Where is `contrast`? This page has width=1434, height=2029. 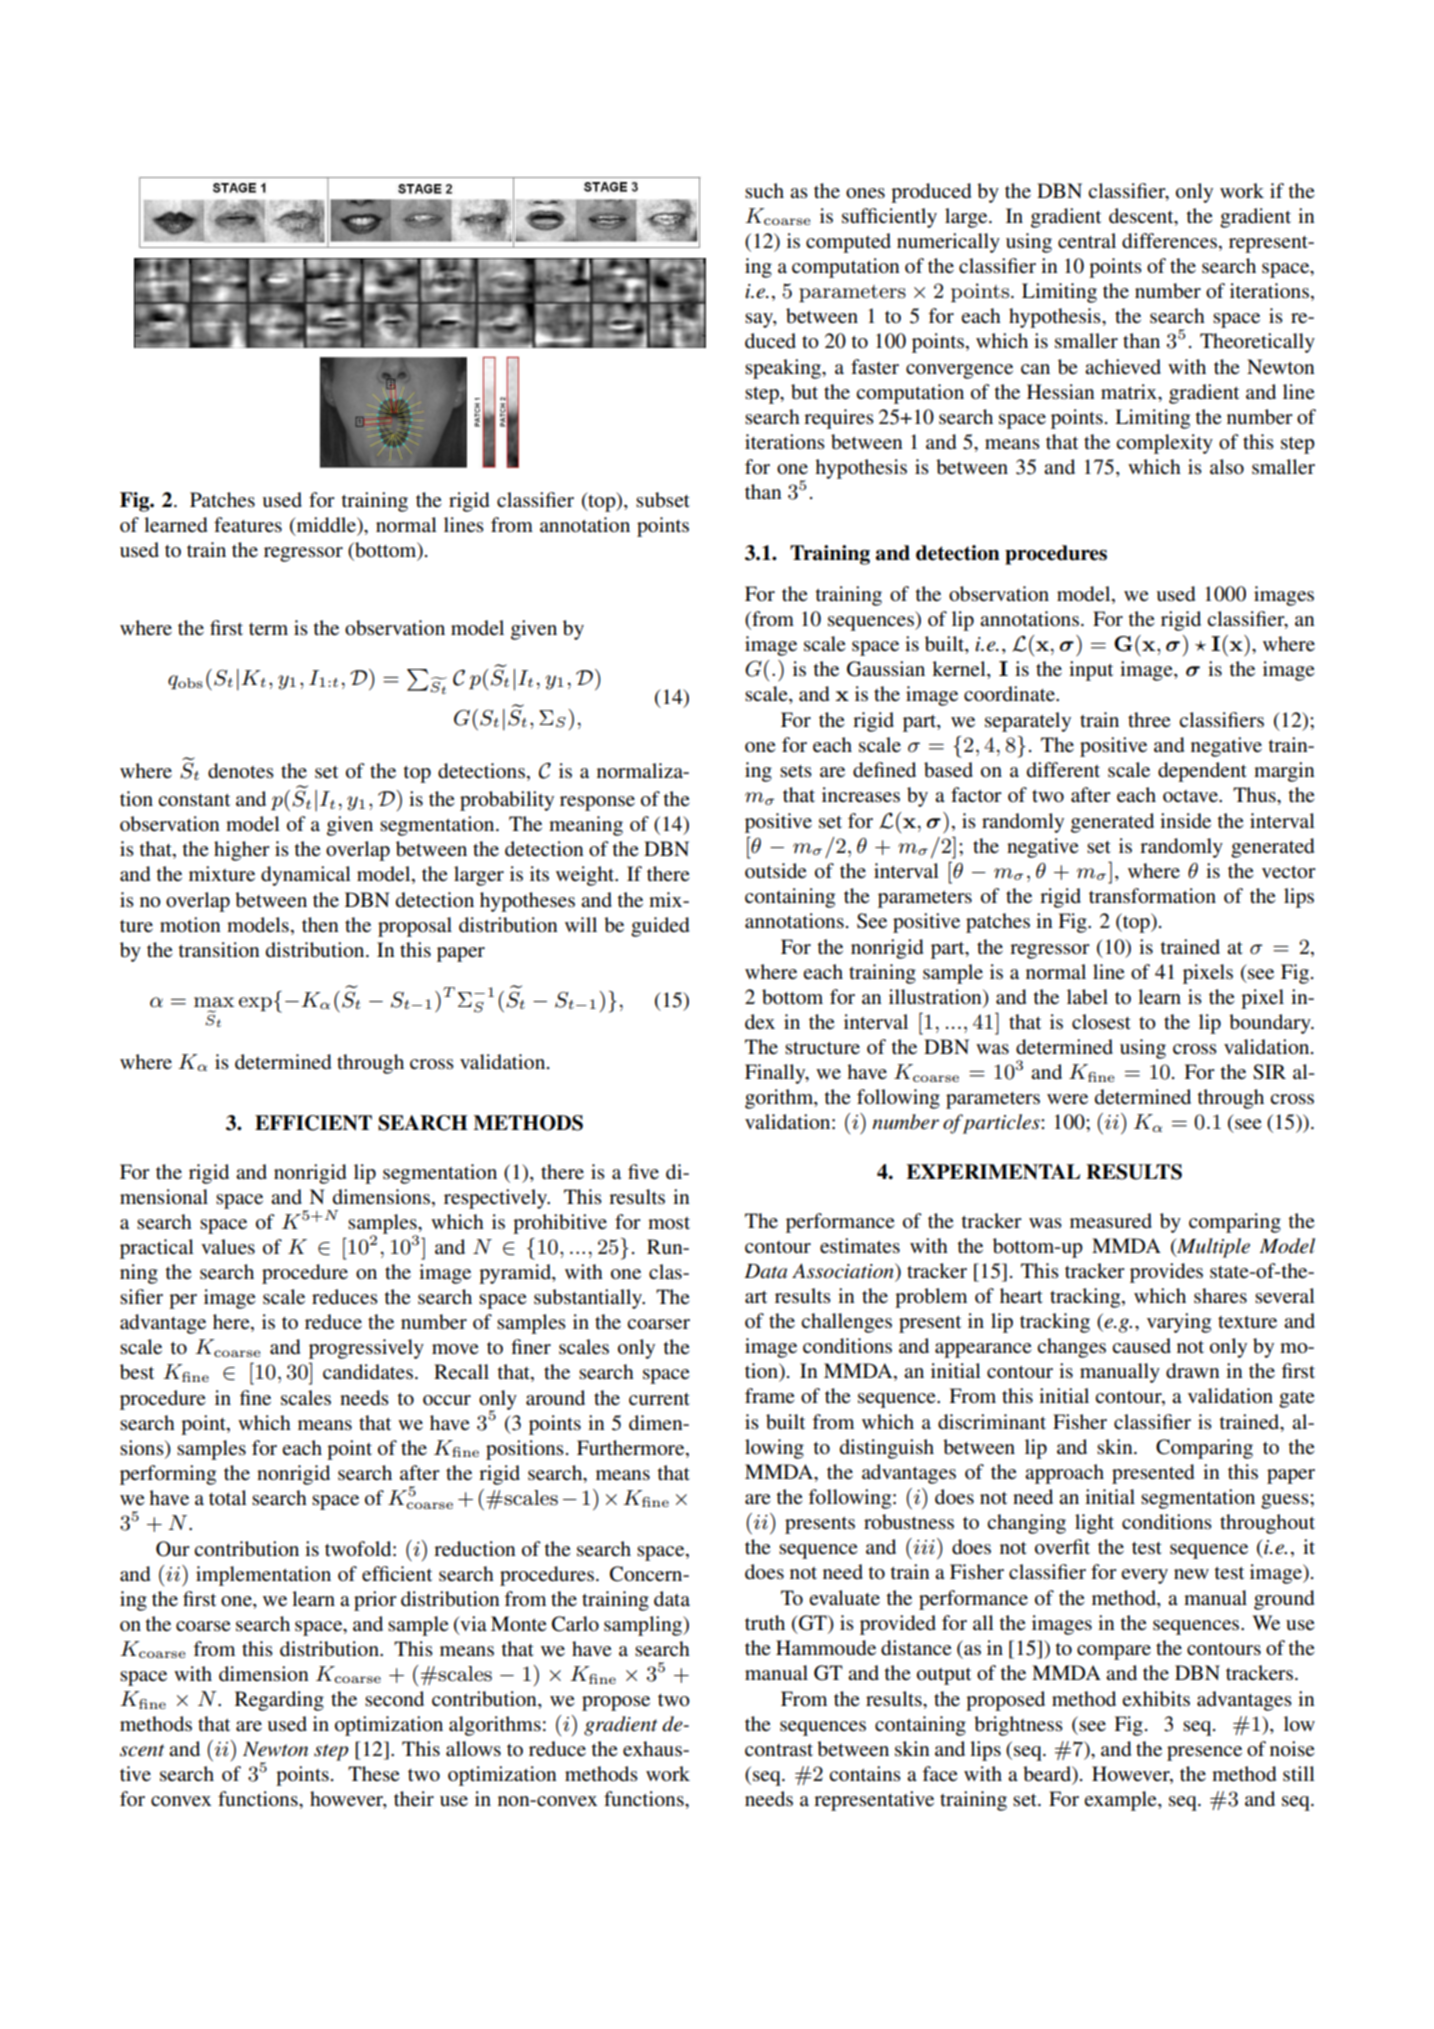
contrast is located at coordinates (779, 1750).
